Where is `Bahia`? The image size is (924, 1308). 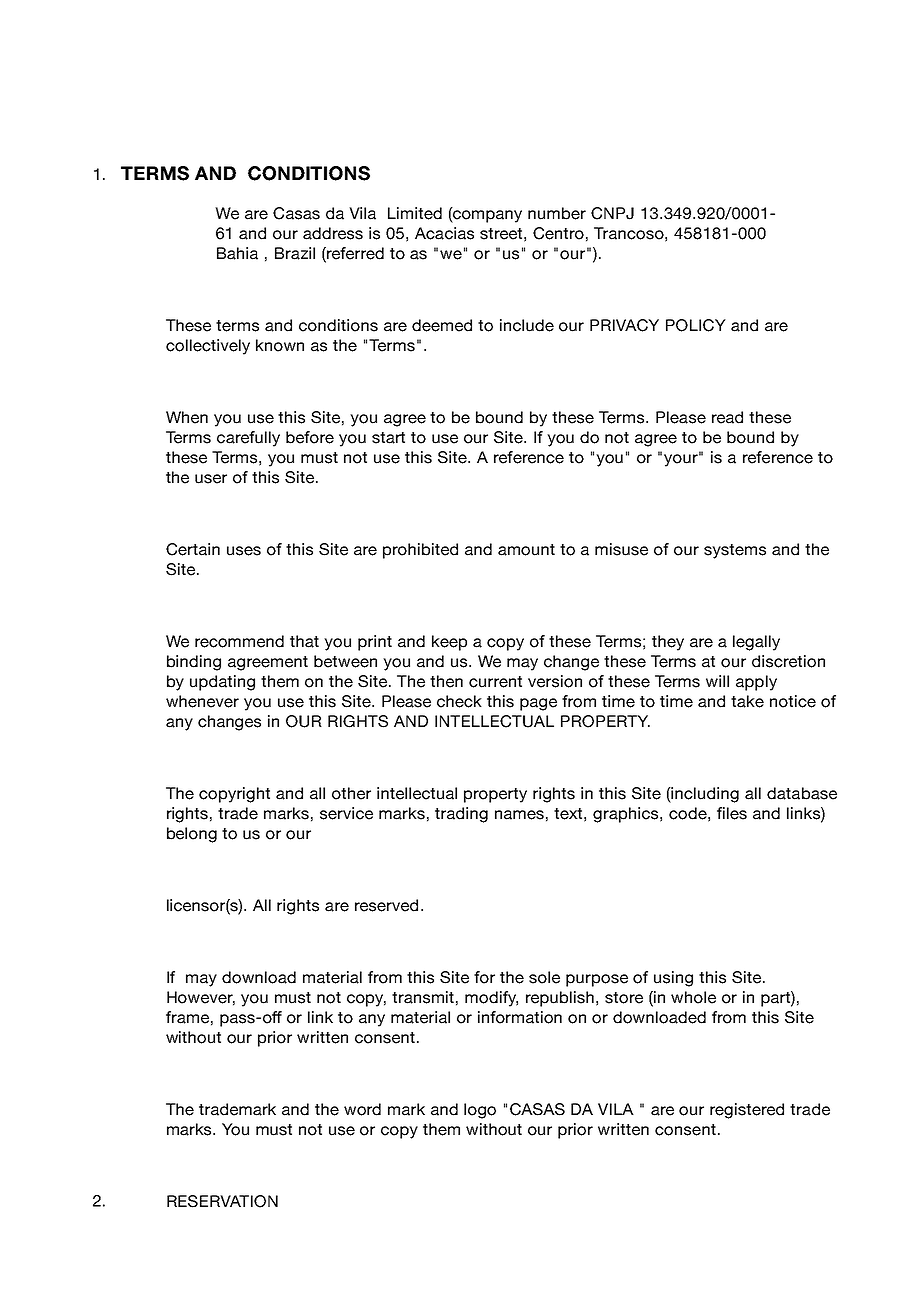 Bahia is located at coordinates (237, 253).
